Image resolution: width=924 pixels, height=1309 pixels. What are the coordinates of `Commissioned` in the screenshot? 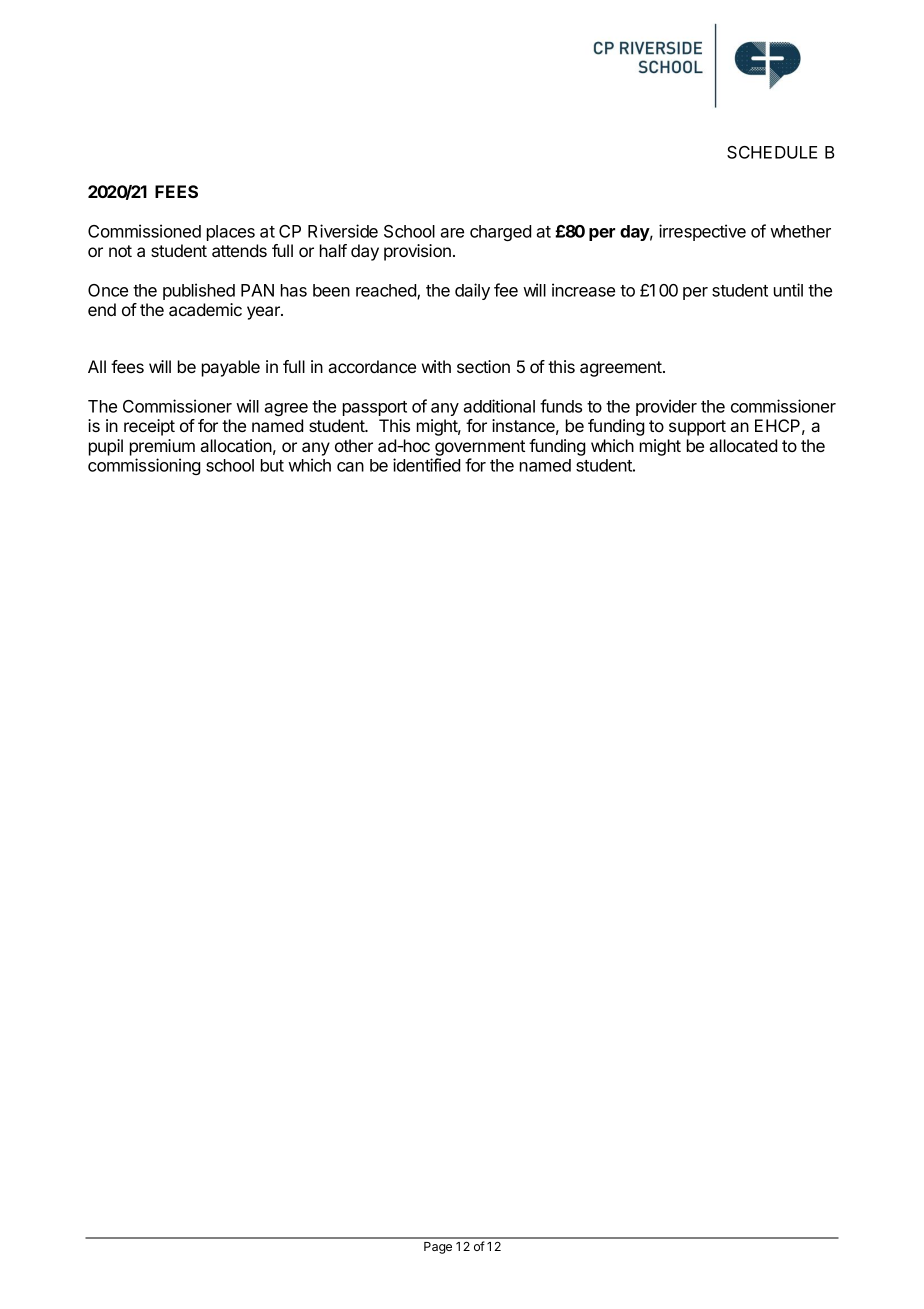 It's located at (144, 231).
